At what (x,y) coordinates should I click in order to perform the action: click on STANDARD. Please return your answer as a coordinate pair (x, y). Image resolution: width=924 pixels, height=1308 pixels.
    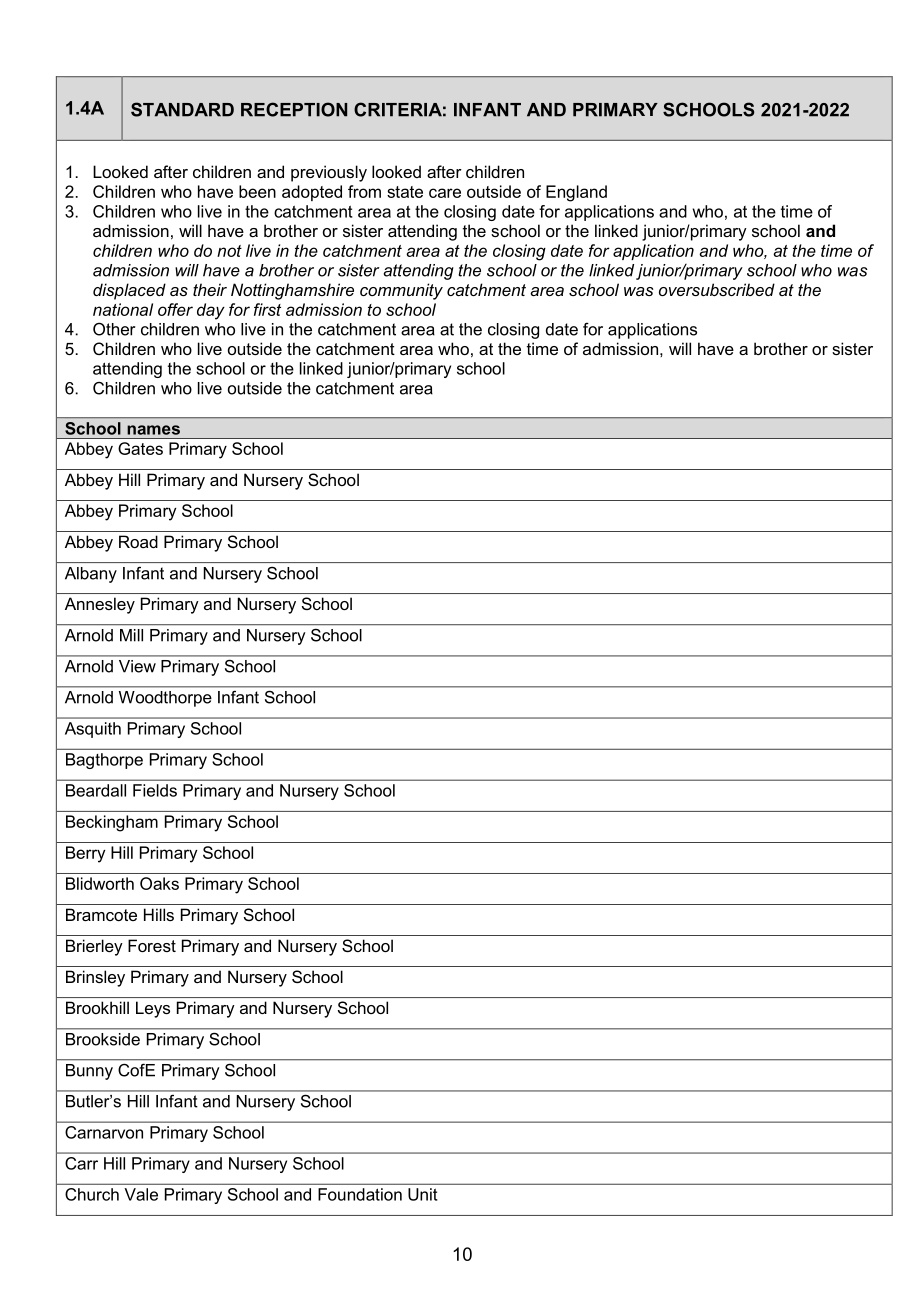
    Looking at the image, I should click on (182, 109).
